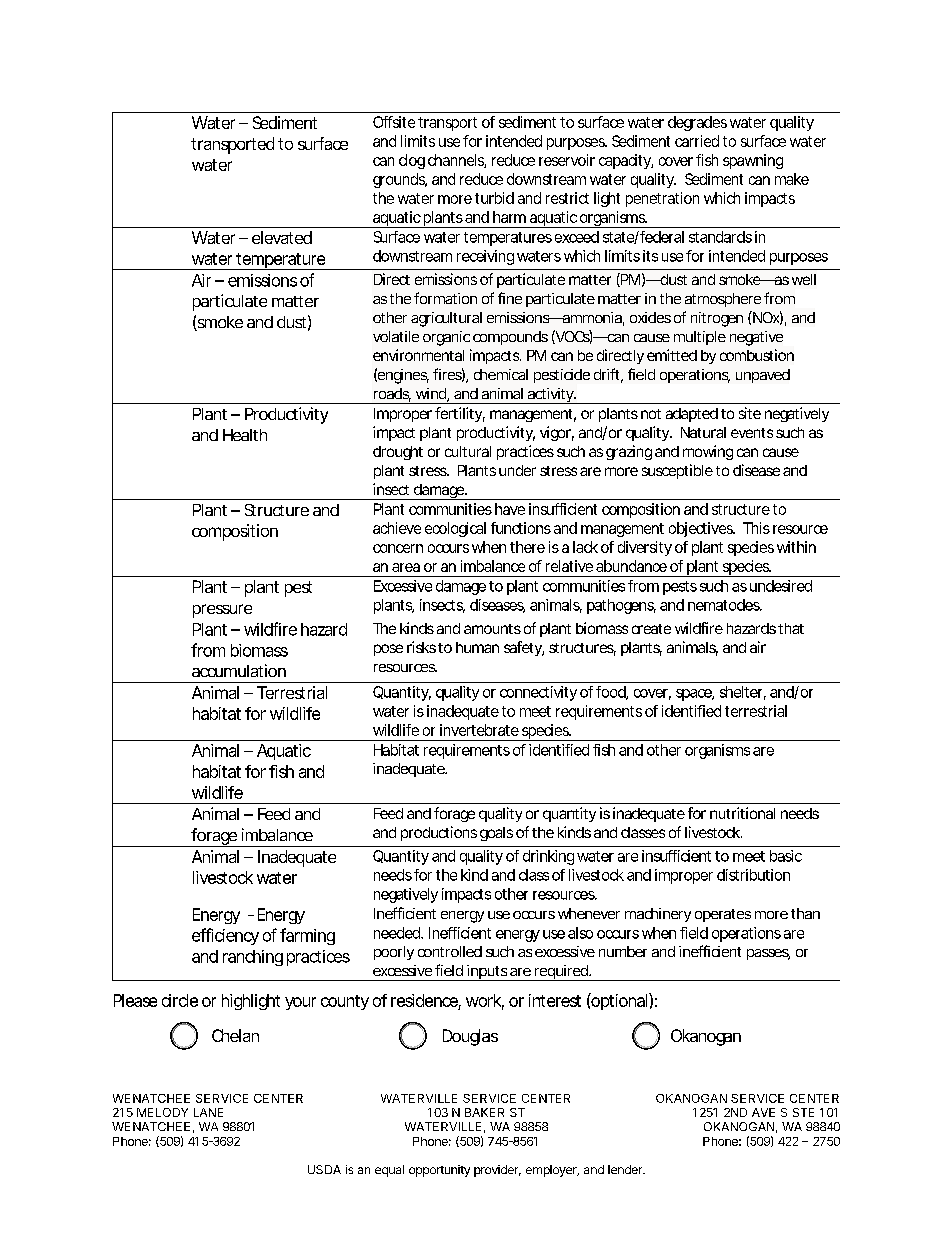 This image has height=1233, width=952. I want to click on channels, so click(457, 161).
